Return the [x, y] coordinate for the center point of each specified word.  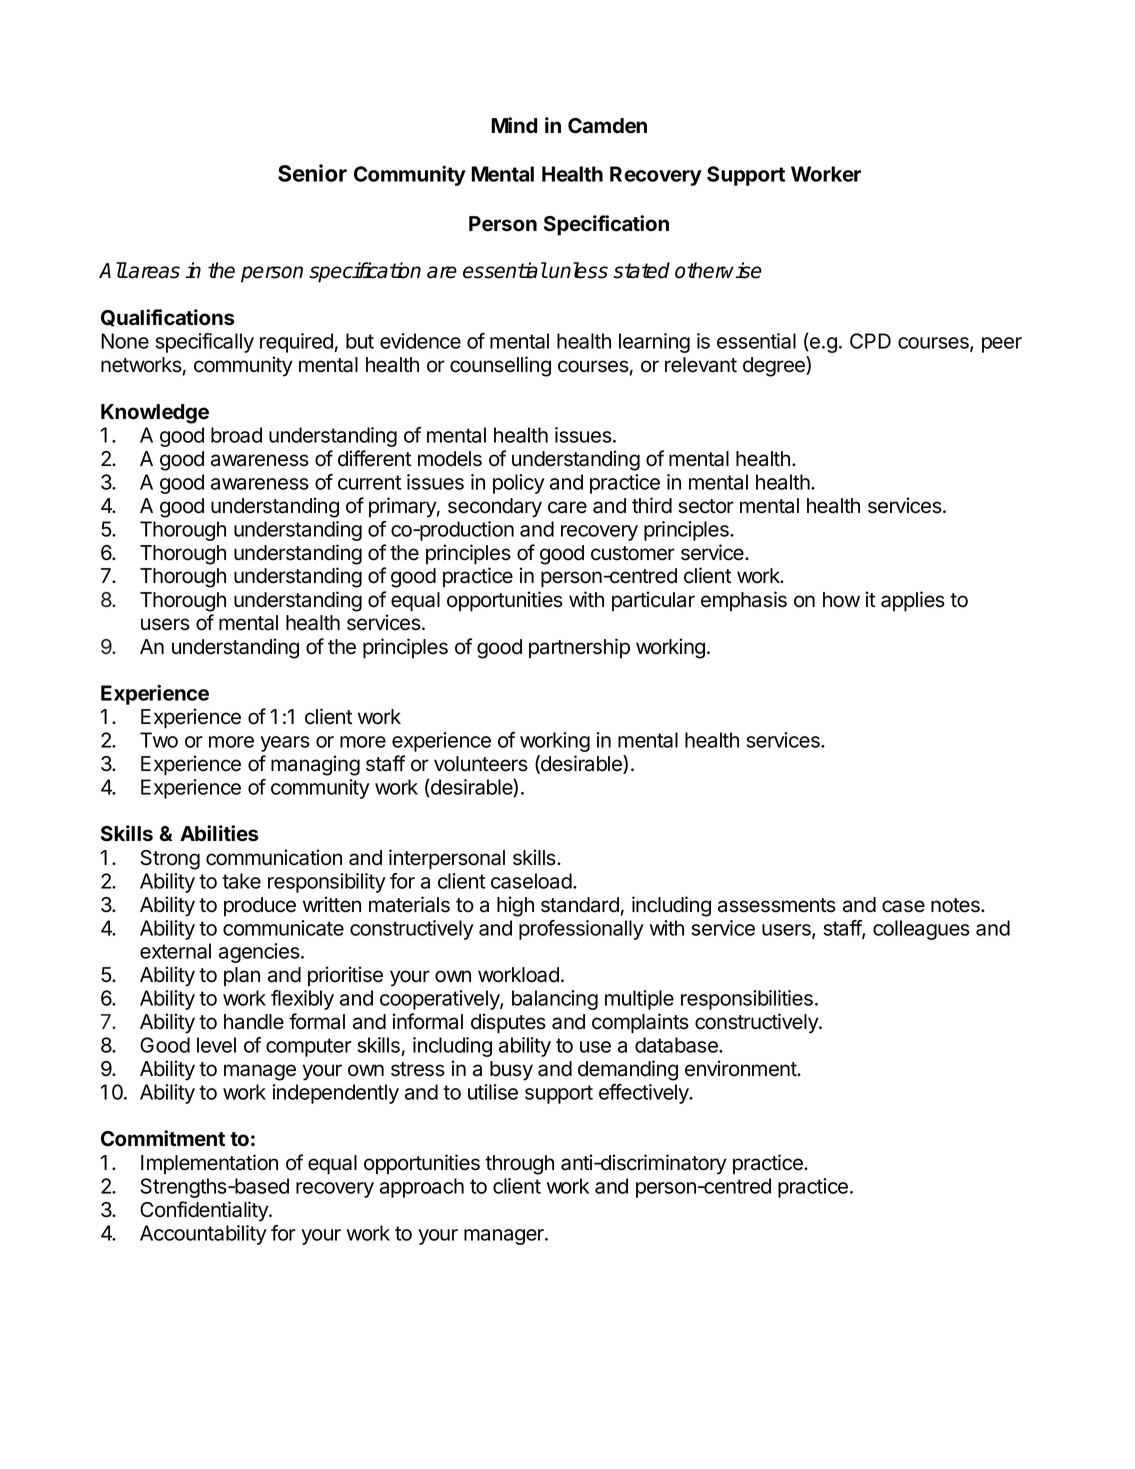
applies [913, 601]
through [519, 1165]
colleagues [921, 930]
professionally [581, 930]
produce [260, 907]
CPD [870, 341]
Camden [607, 126]
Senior [312, 173]
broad [236, 435]
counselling [500, 366]
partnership [579, 648]
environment [742, 1068]
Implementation [209, 1164]
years [285, 744]
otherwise [718, 270]
